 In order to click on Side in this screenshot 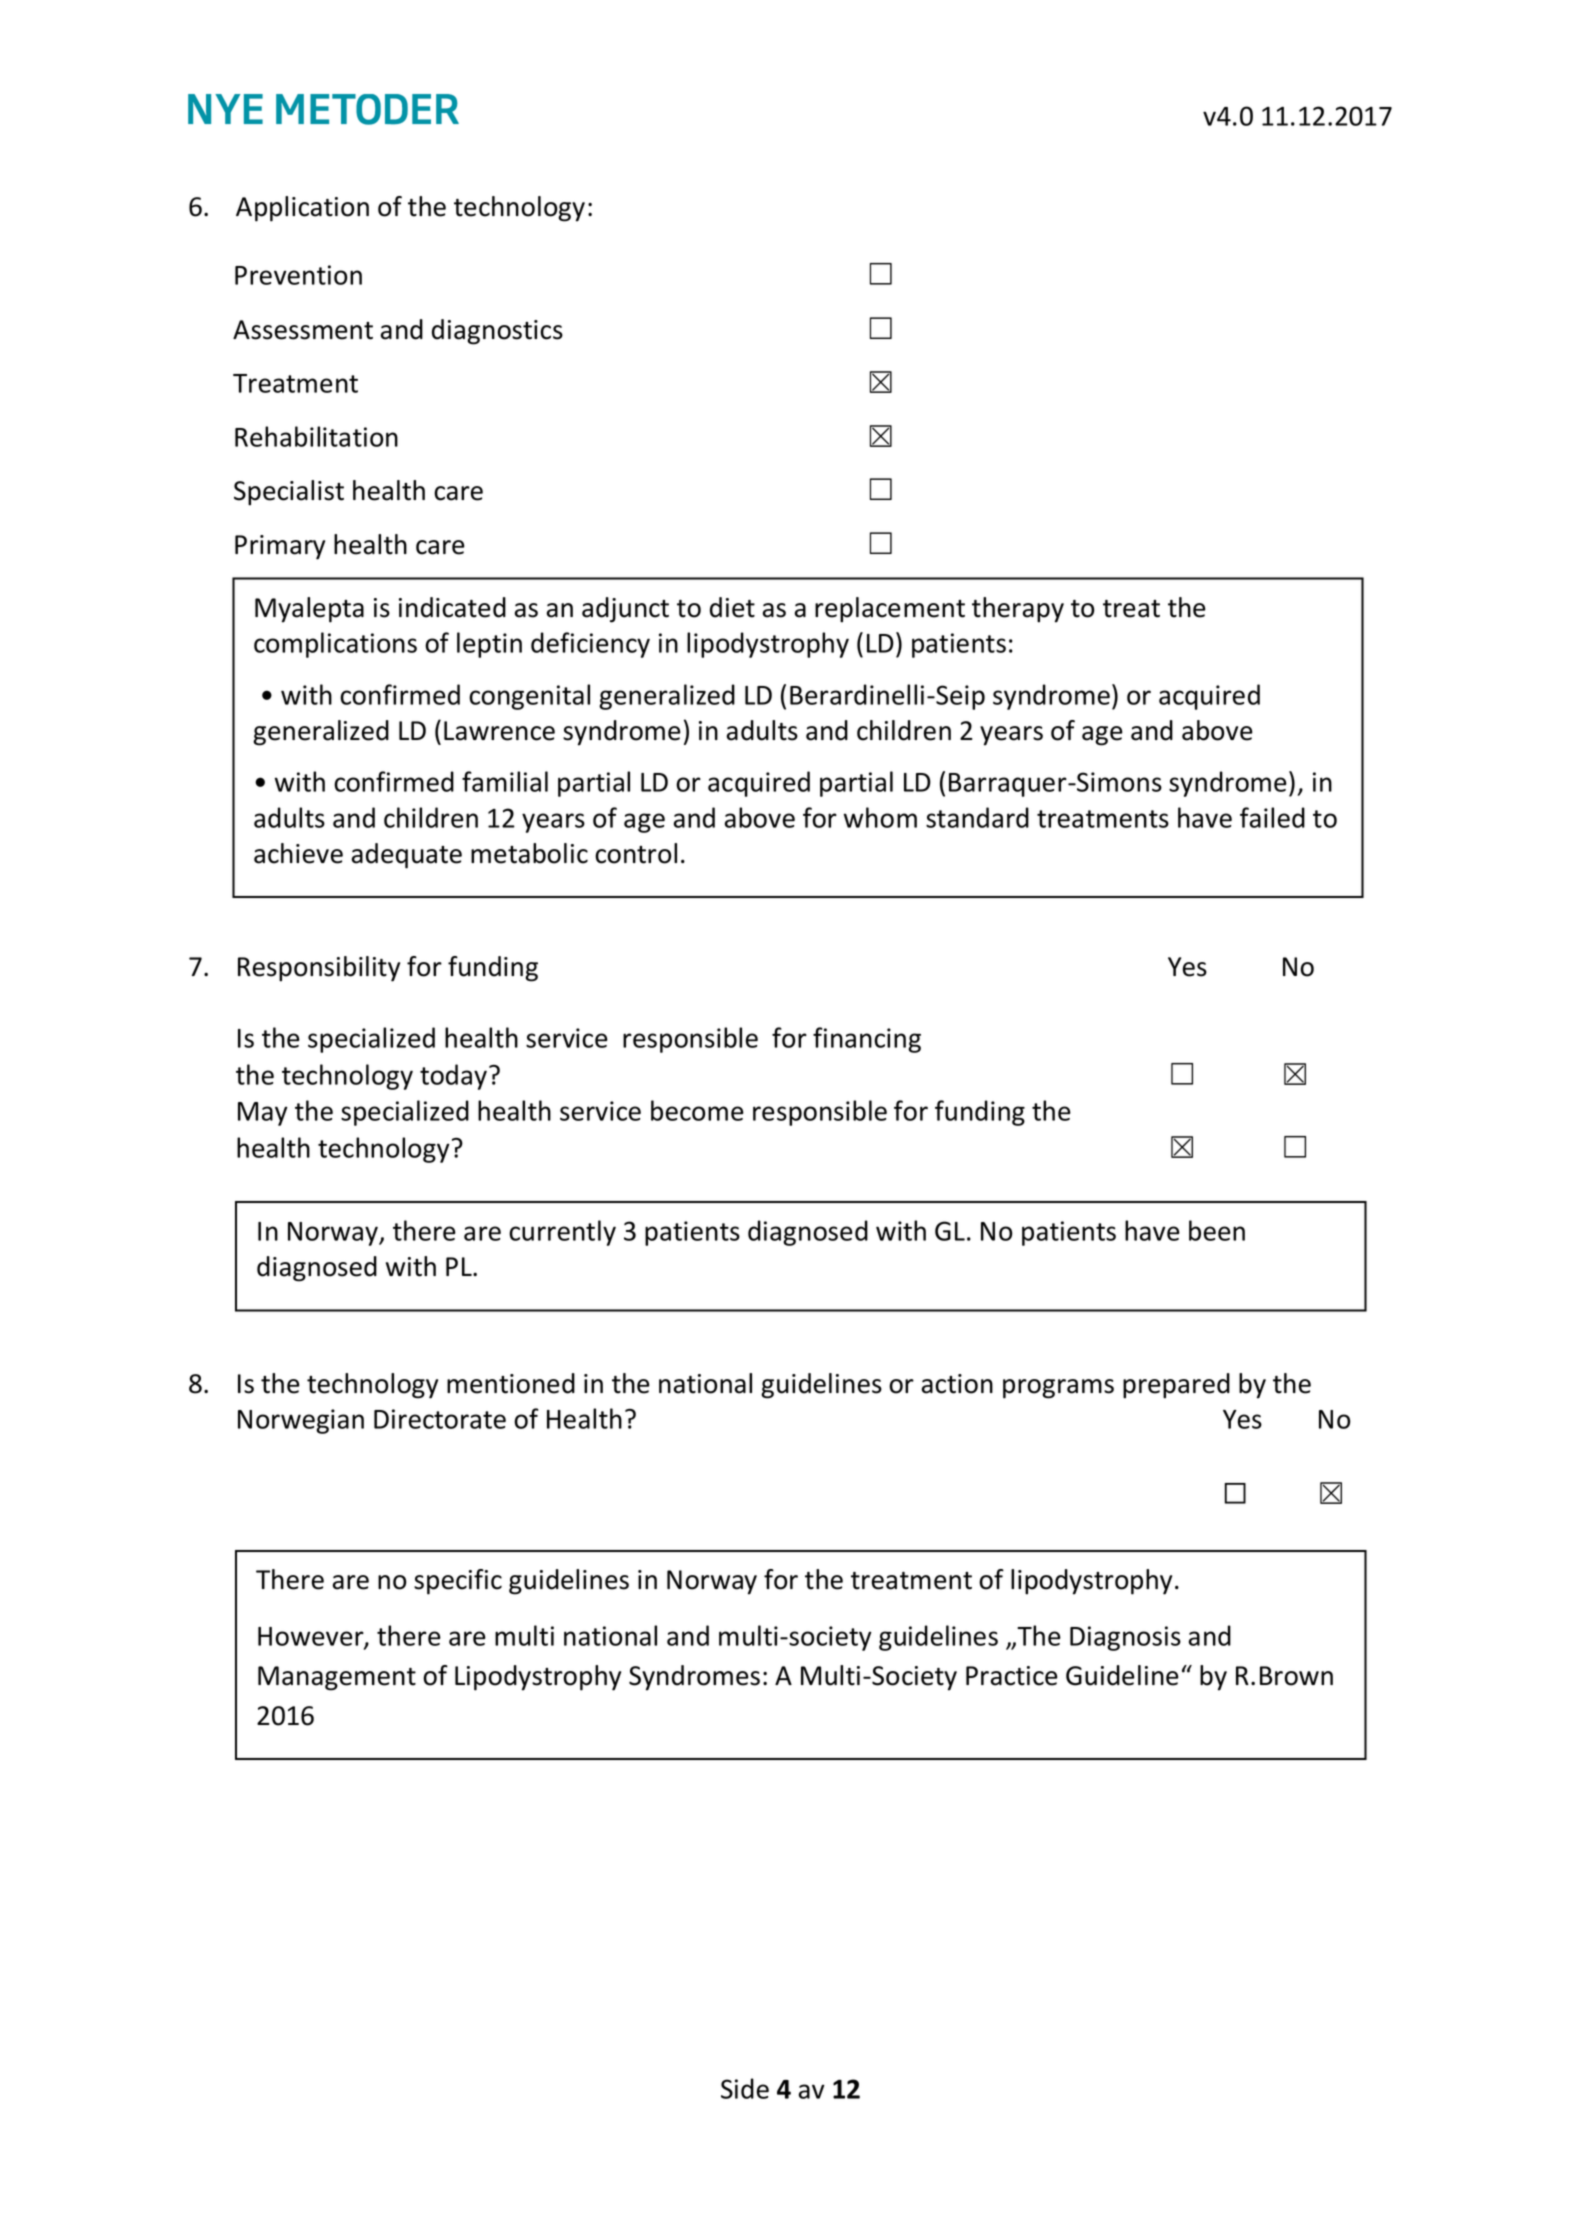, I will do `click(745, 2088)`.
